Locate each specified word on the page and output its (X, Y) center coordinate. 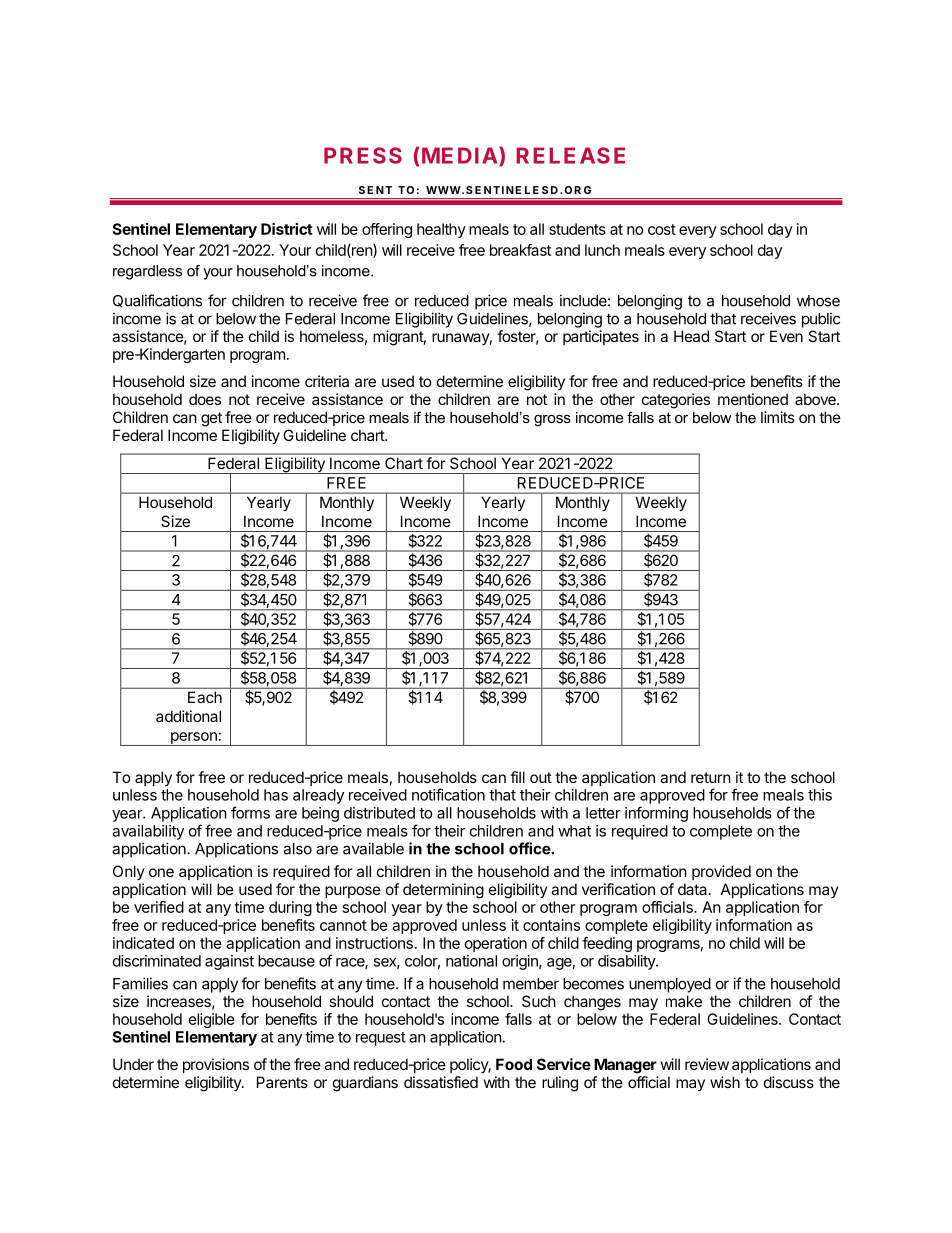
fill (517, 777)
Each (205, 697)
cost (662, 229)
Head (691, 336)
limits (778, 417)
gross (552, 420)
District (287, 229)
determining (443, 891)
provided (721, 872)
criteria (327, 381)
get (211, 419)
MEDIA (461, 156)
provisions (216, 1065)
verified (159, 907)
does (205, 399)
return (711, 777)
